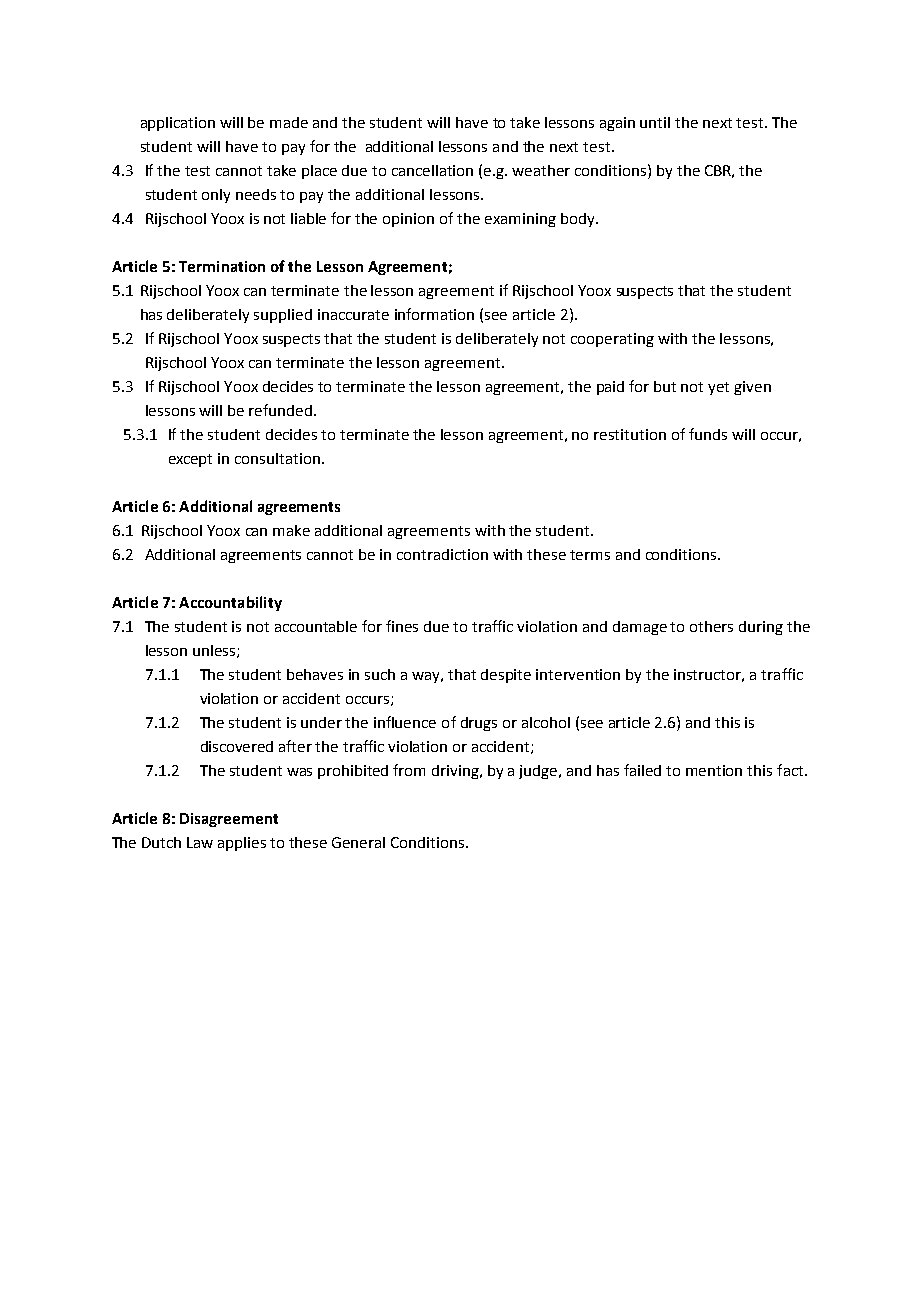 The image size is (924, 1308). I want to click on applies, so click(242, 844).
